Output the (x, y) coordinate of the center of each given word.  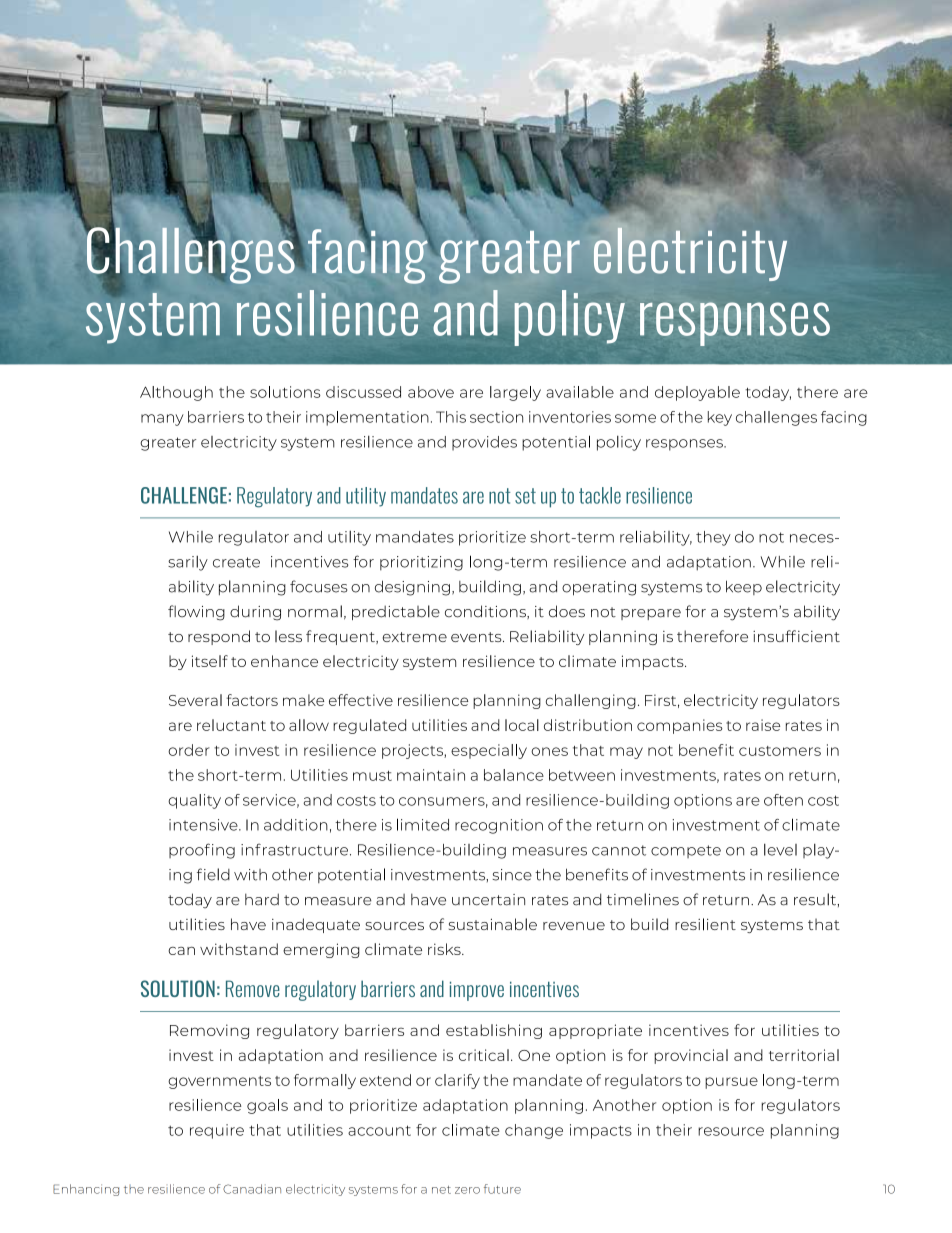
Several (195, 700)
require (217, 1131)
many (162, 420)
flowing (196, 613)
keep (744, 587)
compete (686, 851)
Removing (209, 1031)
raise (763, 725)
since (512, 875)
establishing (494, 1031)
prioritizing (421, 563)
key (720, 418)
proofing (202, 851)
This (451, 417)
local (522, 725)
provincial (691, 1056)
